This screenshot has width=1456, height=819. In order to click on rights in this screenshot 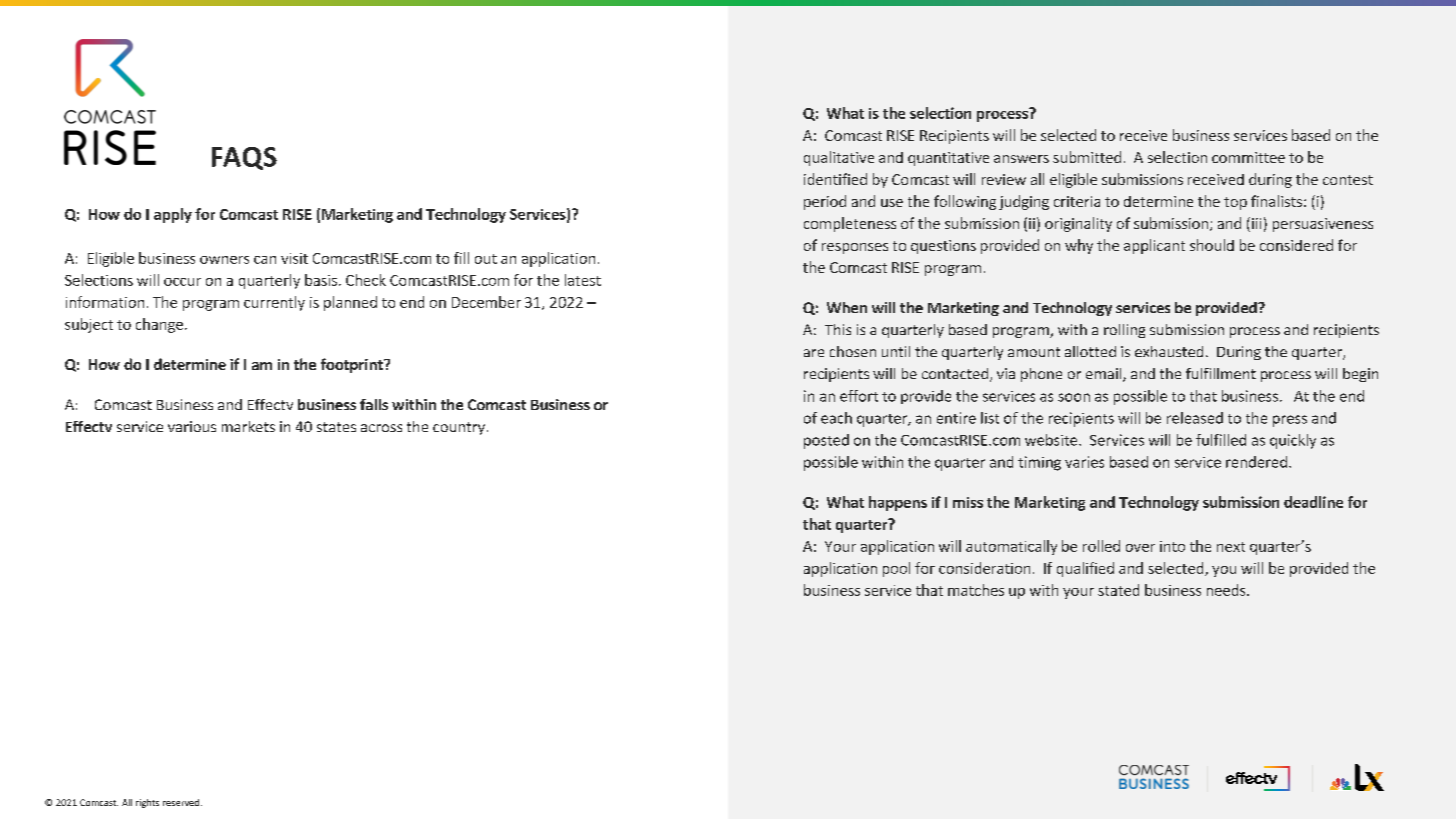, I will do `click(147, 803)`.
